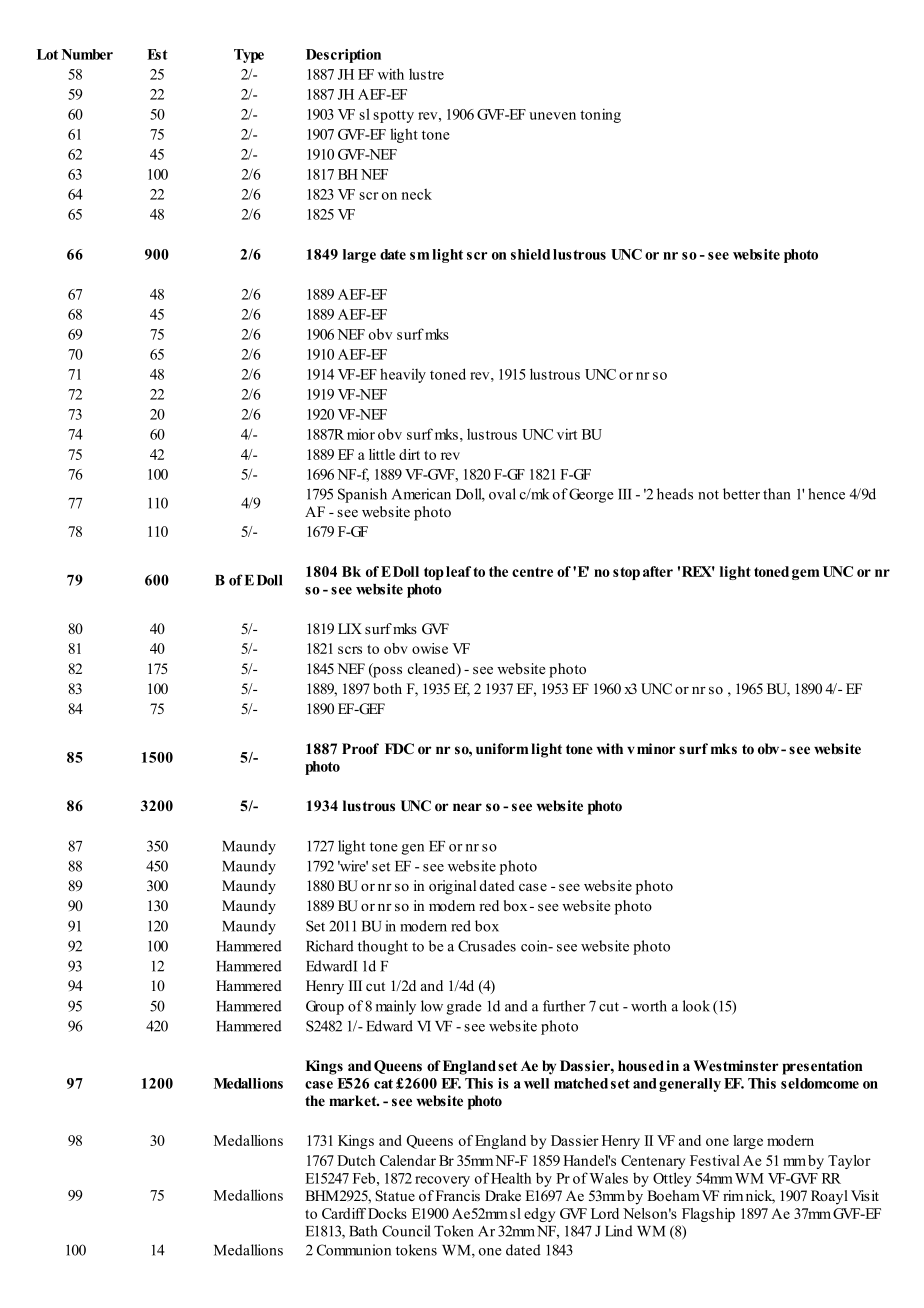  What do you see at coordinates (458, 1195) in the image?
I see `Francis` at bounding box center [458, 1195].
